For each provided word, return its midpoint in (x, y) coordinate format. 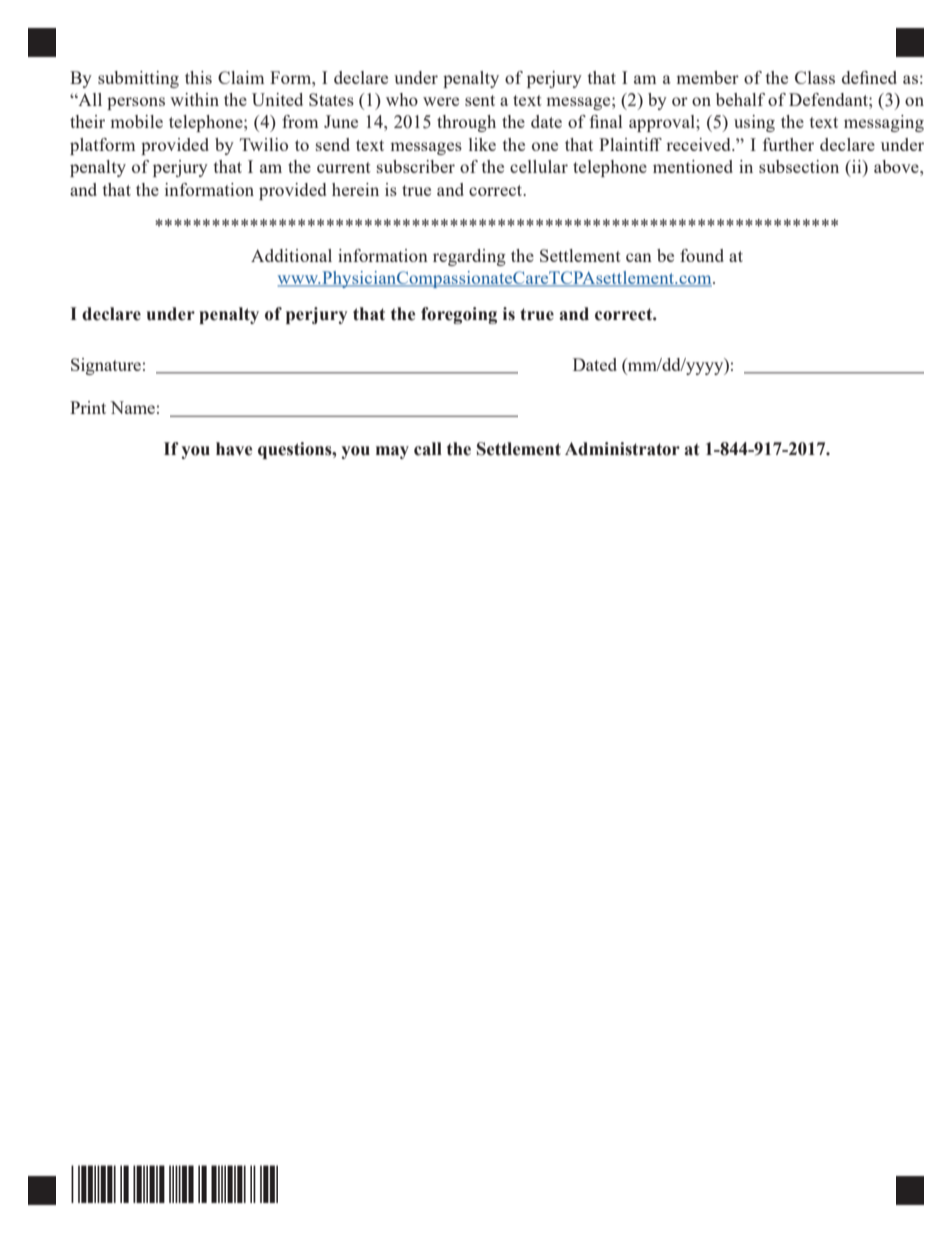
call (428, 449)
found (702, 255)
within (194, 99)
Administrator (622, 449)
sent (480, 100)
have (234, 449)
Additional (291, 255)
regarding (469, 257)
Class (815, 77)
